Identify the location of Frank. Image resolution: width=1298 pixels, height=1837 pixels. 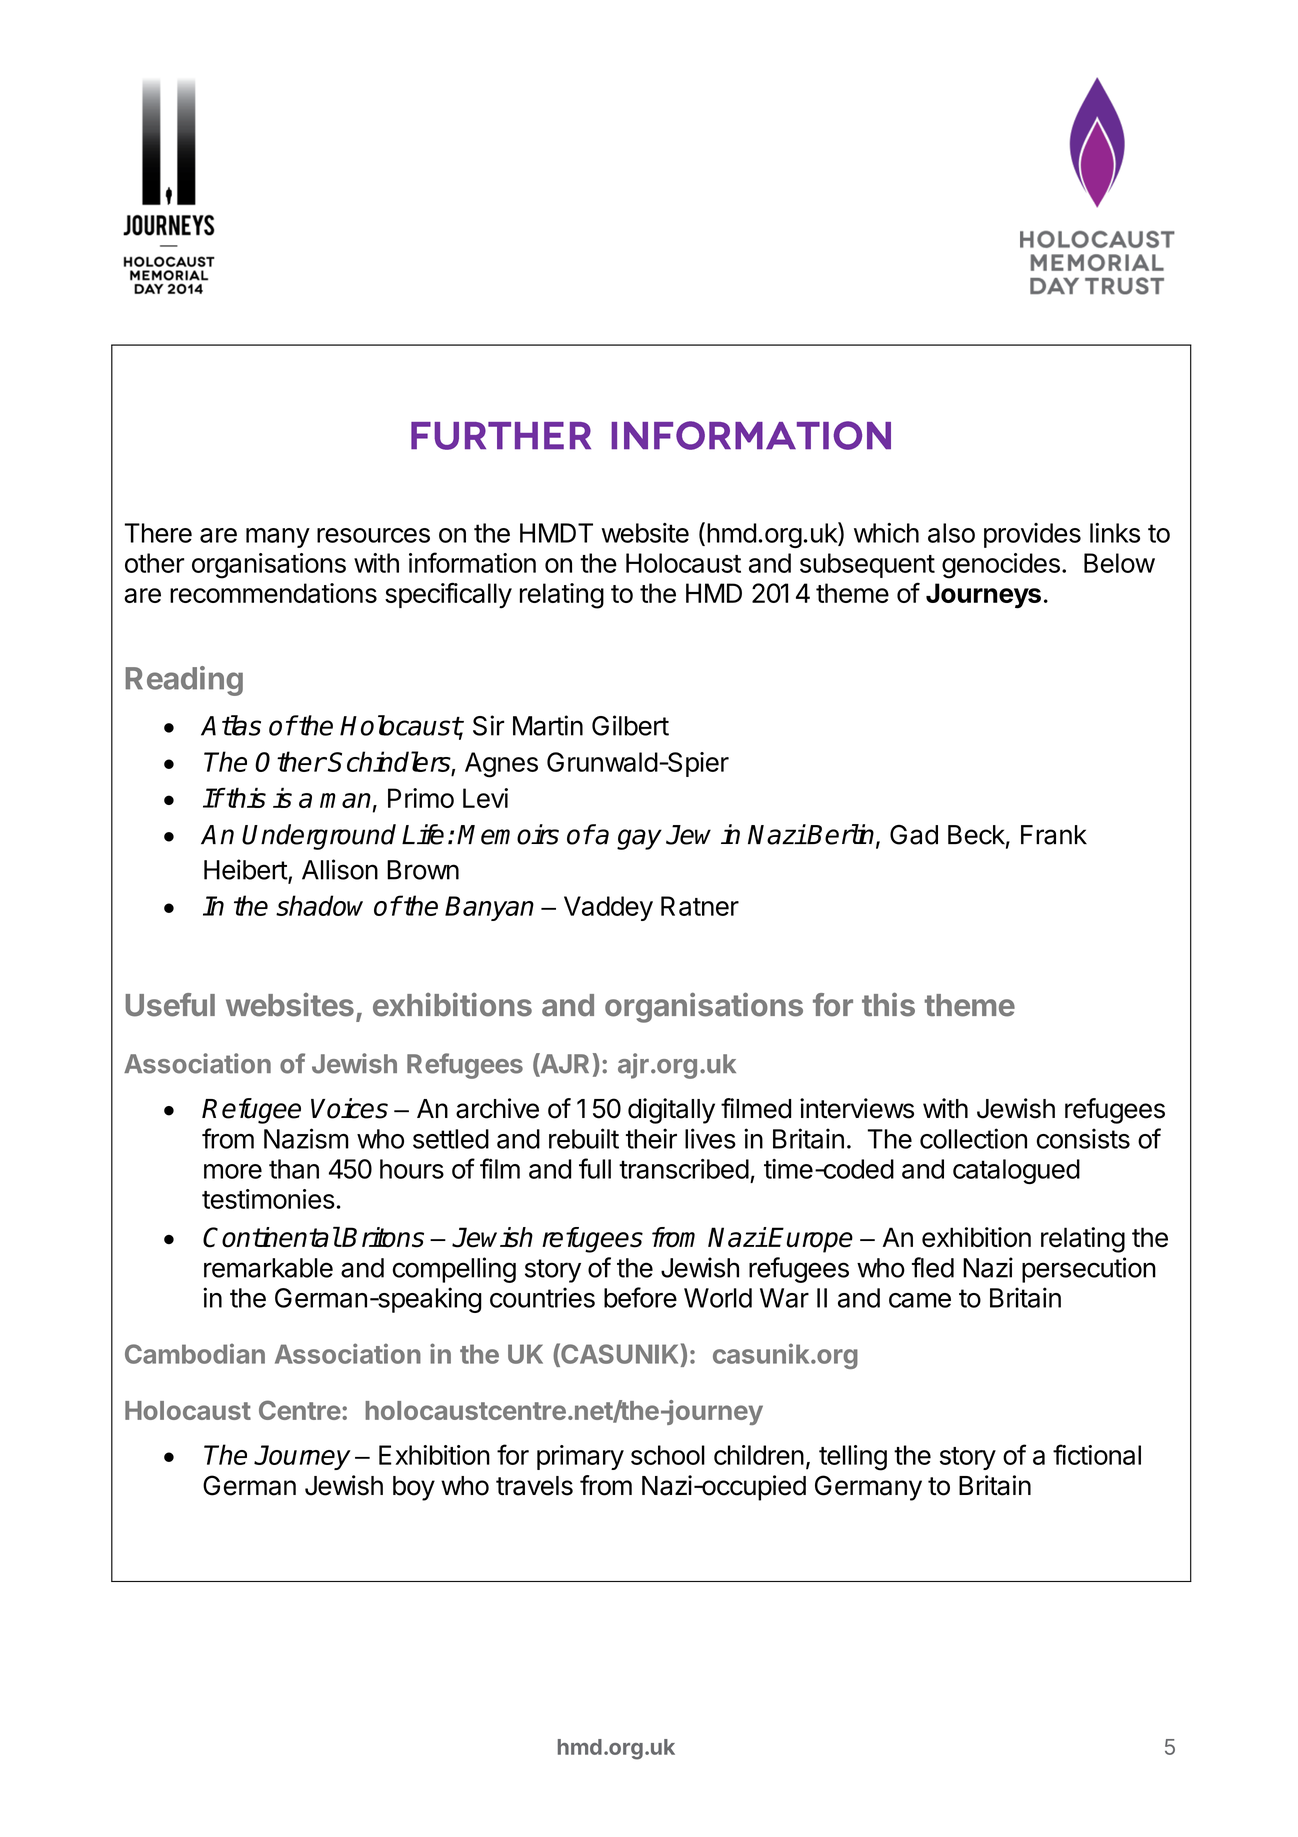
(1054, 835).
